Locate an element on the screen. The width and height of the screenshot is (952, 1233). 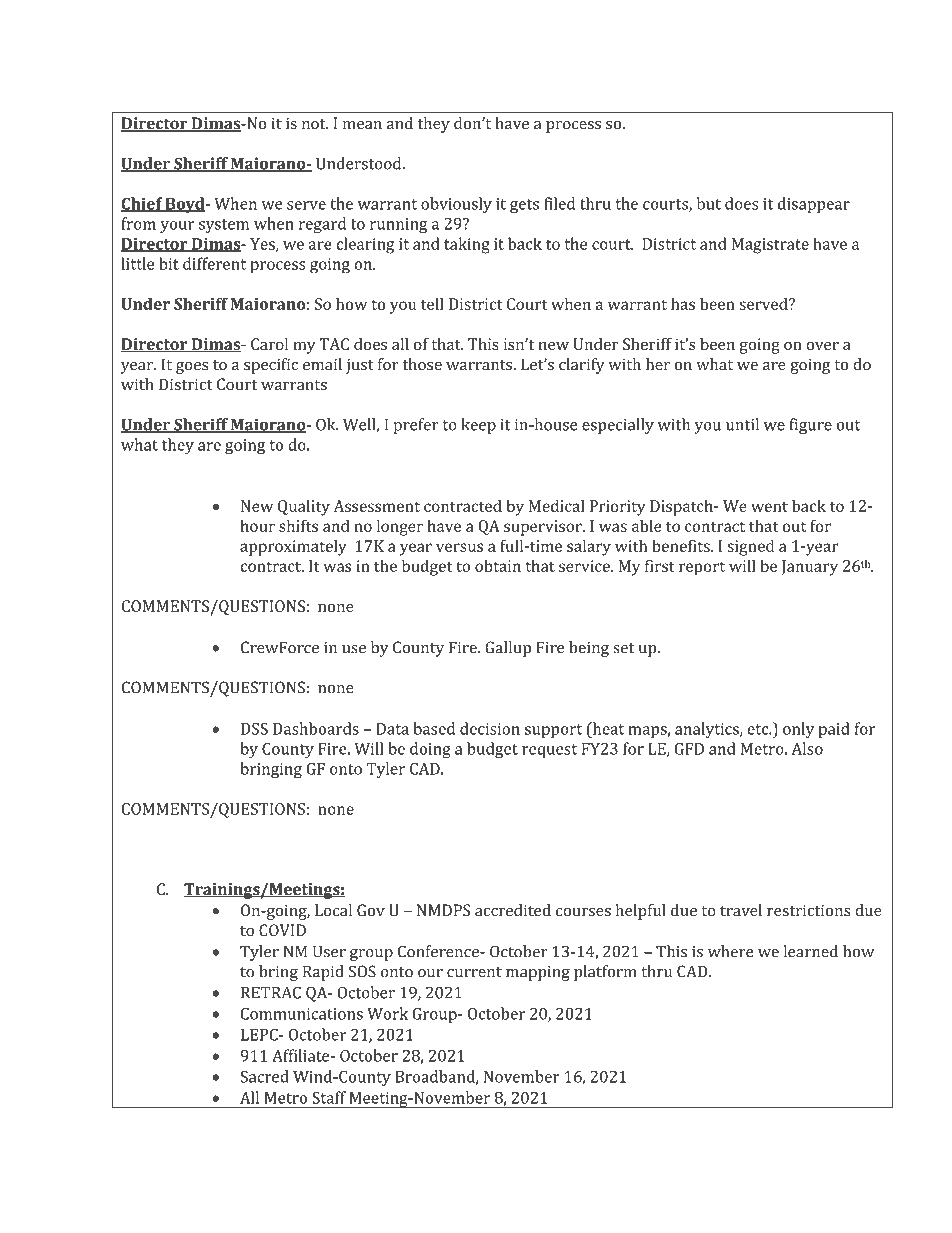
Sacred is located at coordinates (265, 1076).
